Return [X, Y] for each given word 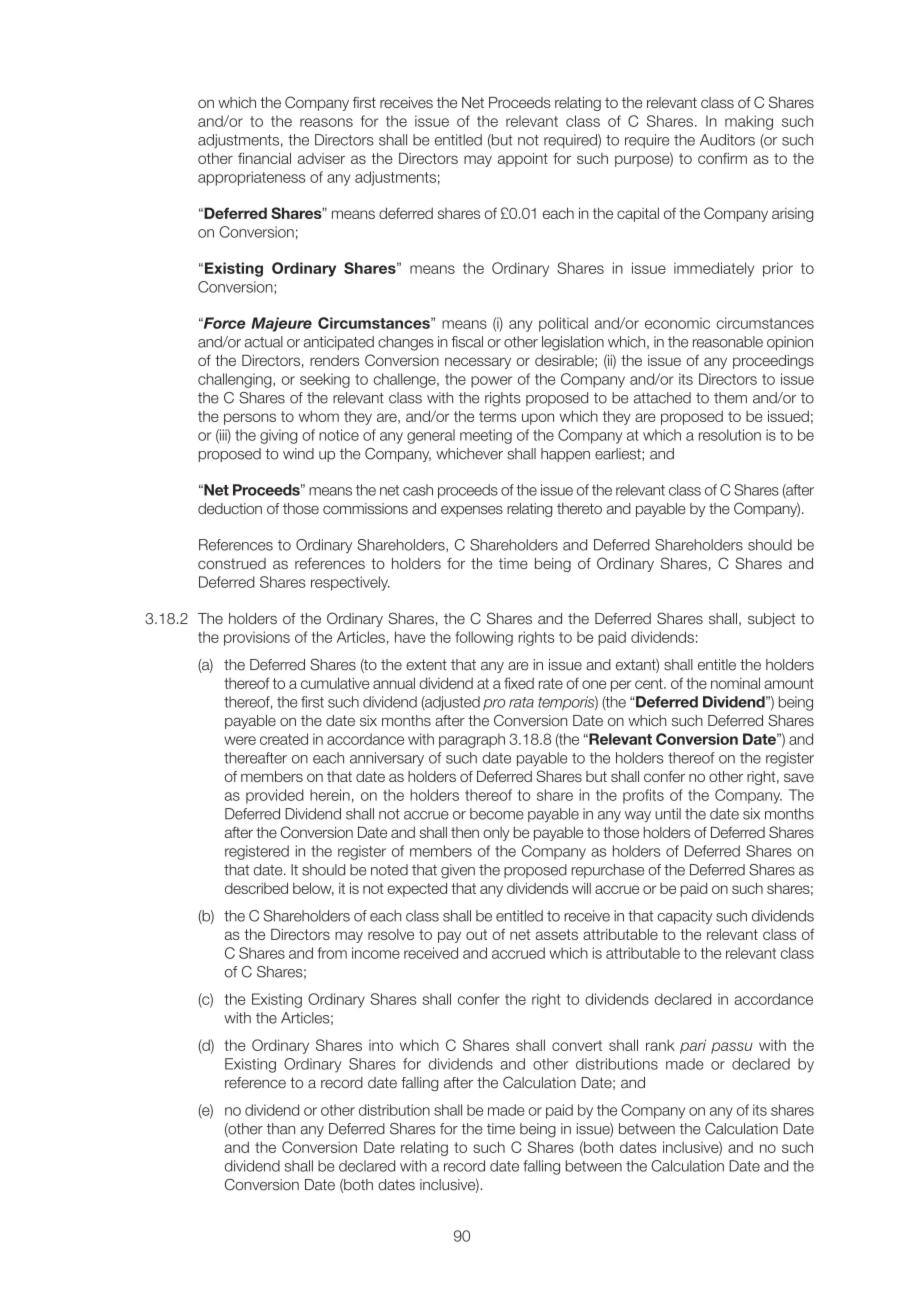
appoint [523, 160]
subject [771, 620]
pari [693, 1046]
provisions [257, 638]
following [484, 638]
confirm [722, 158]
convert [577, 1045]
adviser [321, 158]
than [281, 1129]
